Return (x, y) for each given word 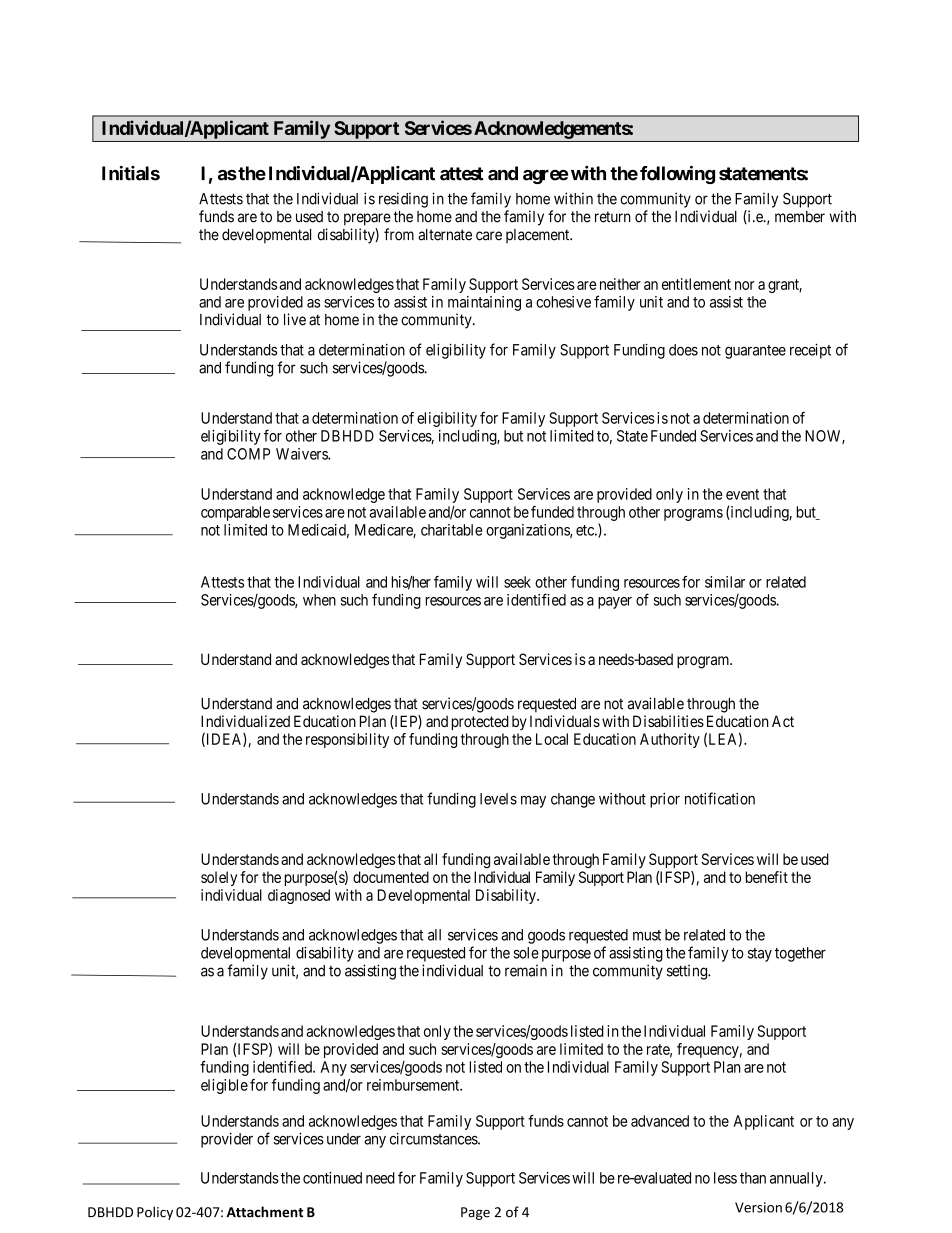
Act (783, 721)
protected (480, 722)
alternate (445, 235)
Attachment (264, 1212)
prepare (367, 219)
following (677, 175)
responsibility (347, 740)
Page (475, 1213)
